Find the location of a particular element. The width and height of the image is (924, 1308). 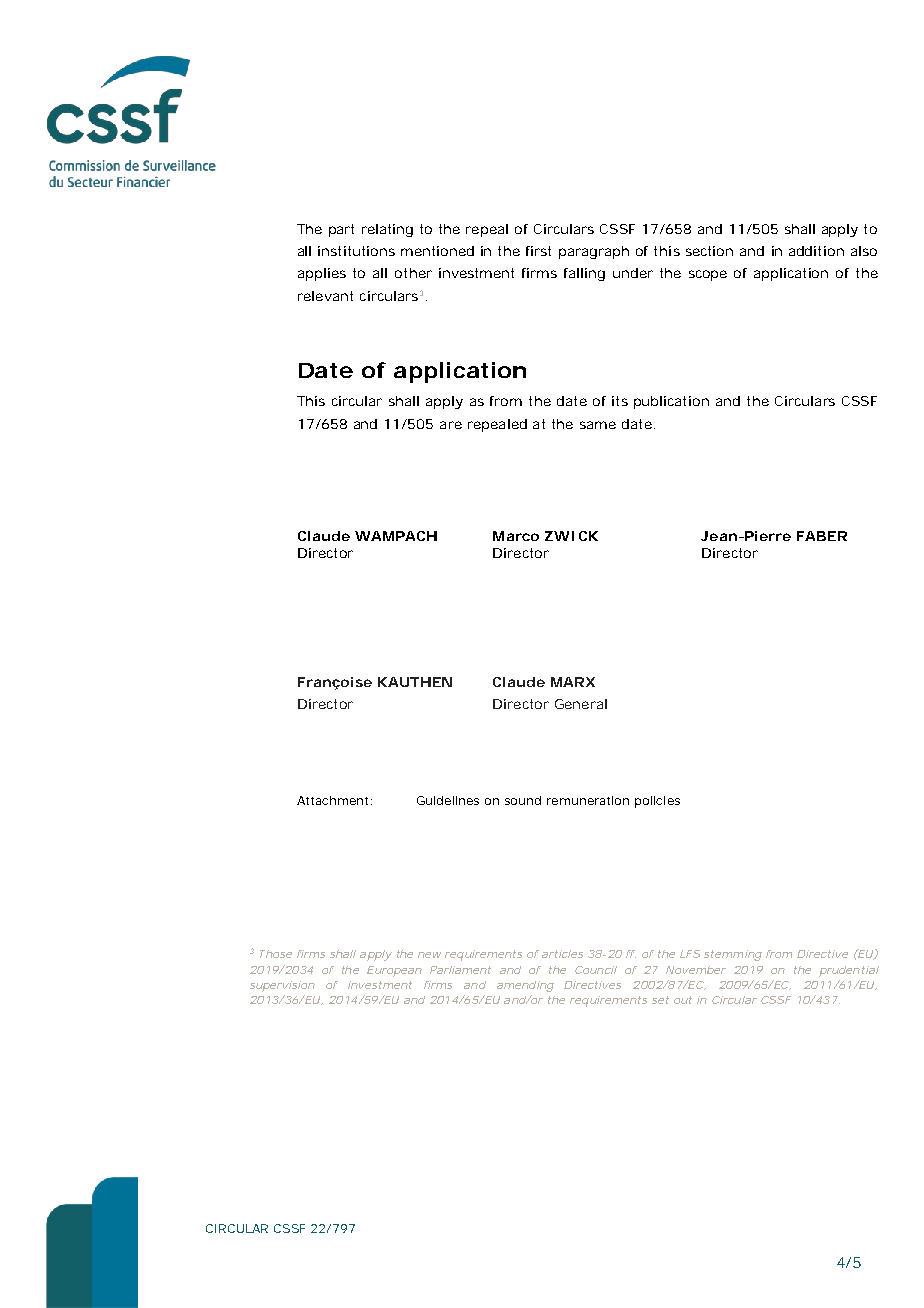

institutions is located at coordinates (356, 251).
